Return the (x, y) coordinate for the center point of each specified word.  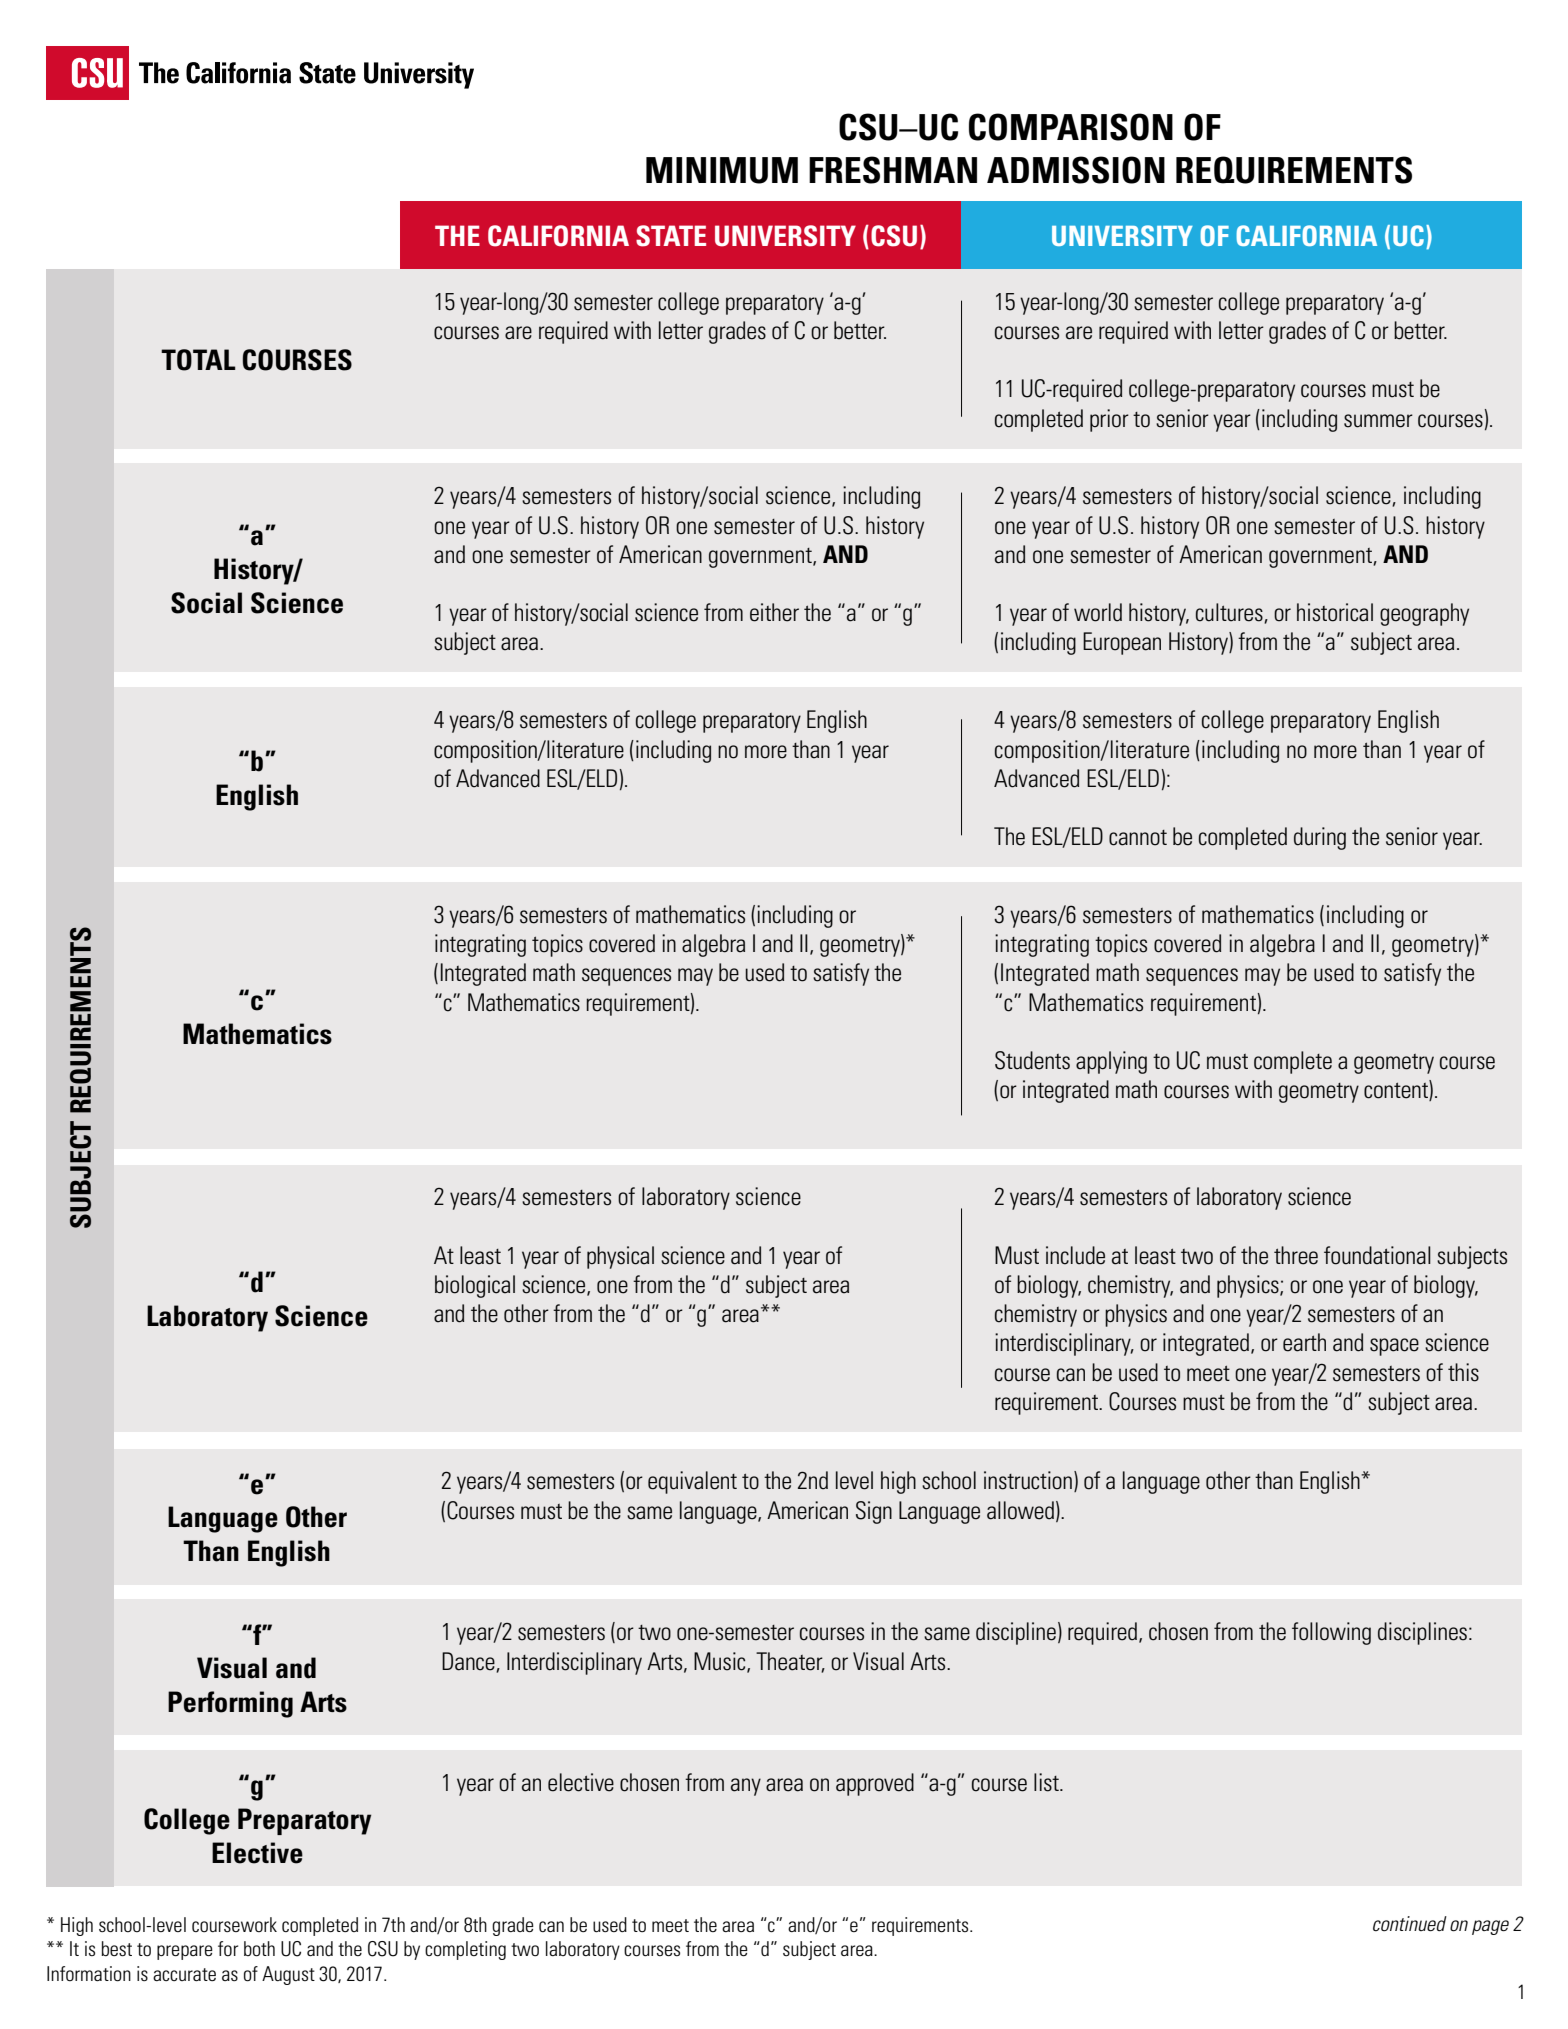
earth (1304, 1342)
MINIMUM (722, 170)
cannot (1138, 838)
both (259, 1949)
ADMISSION (1076, 170)
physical (620, 1257)
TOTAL (198, 360)
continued (1410, 1924)
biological (475, 1286)
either (774, 612)
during (1320, 838)
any (746, 1787)
